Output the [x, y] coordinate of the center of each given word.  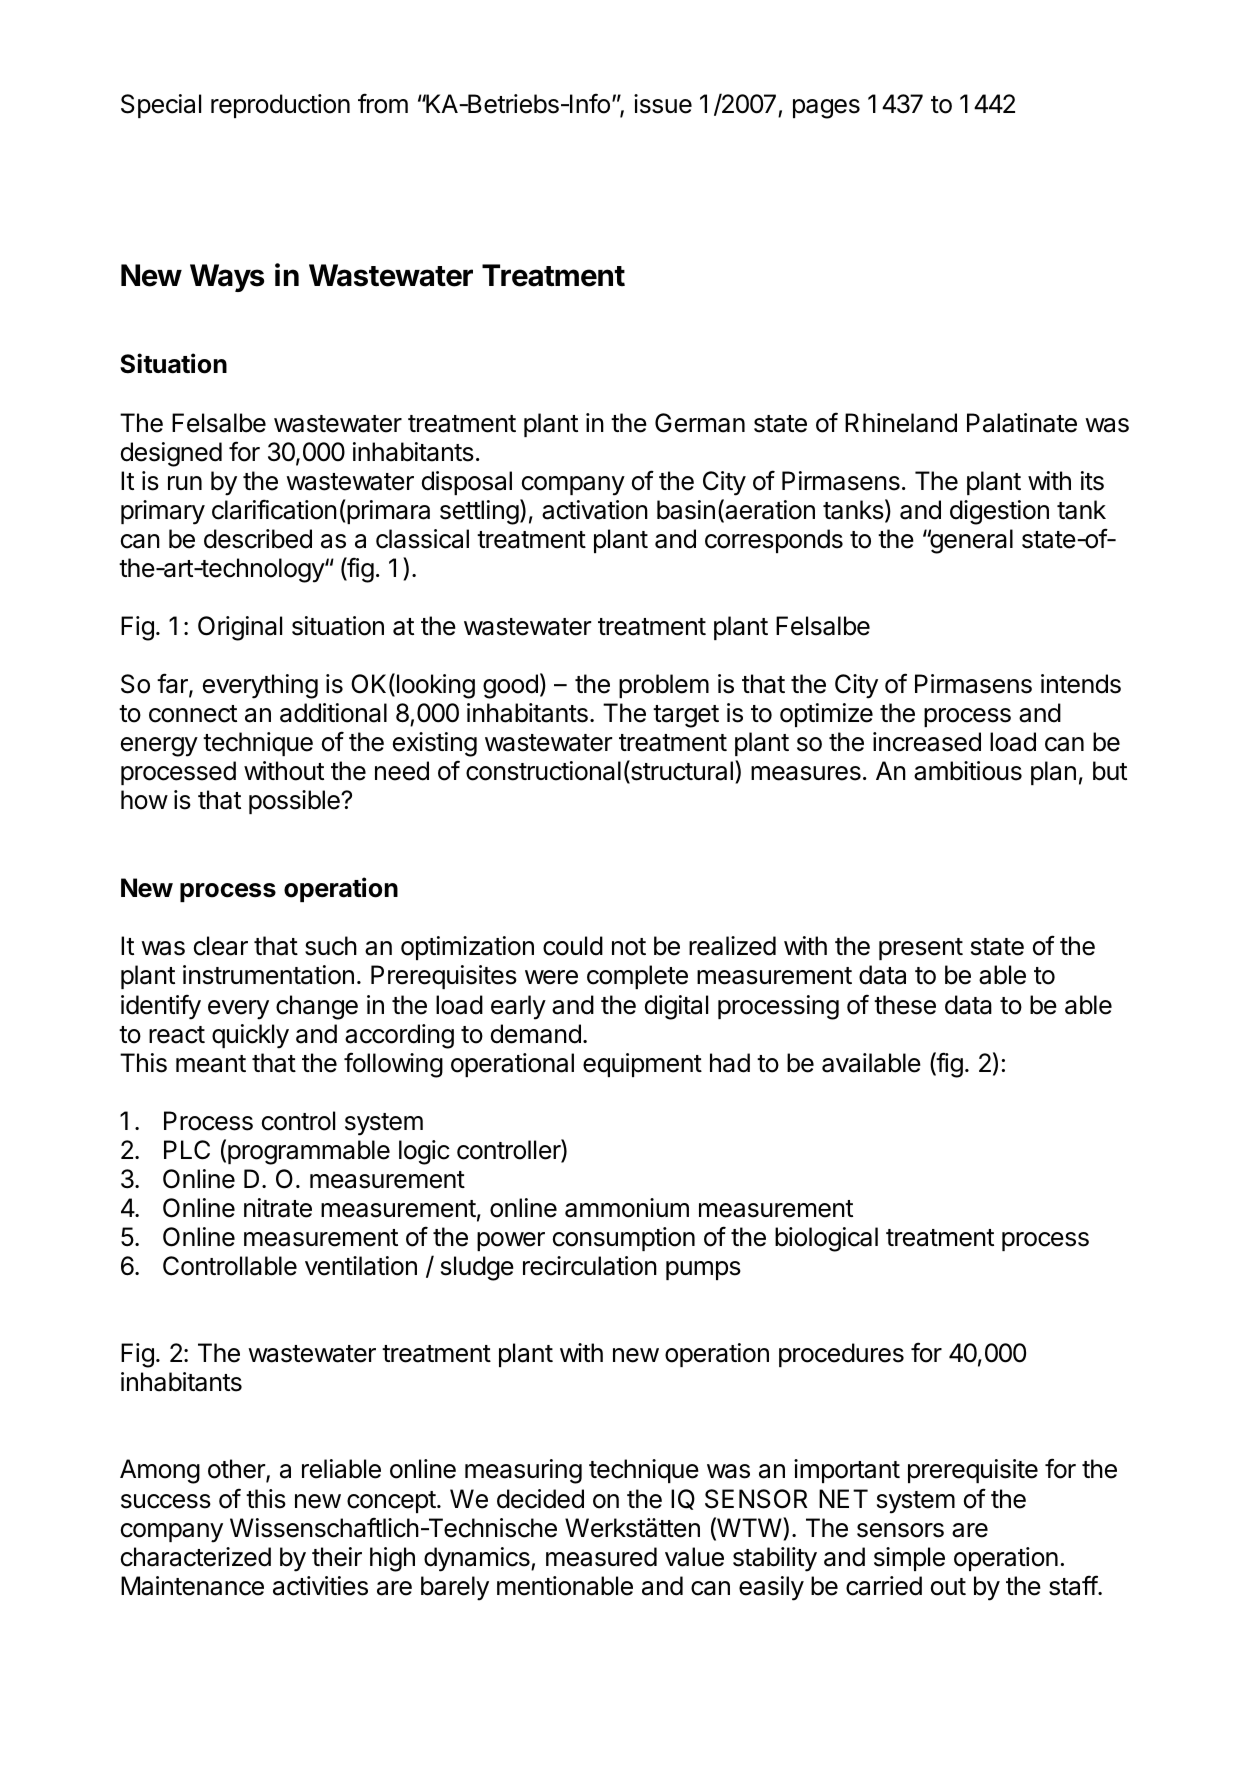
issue [663, 104]
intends [1081, 684]
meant [211, 1064]
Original [240, 628]
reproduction [280, 106]
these [905, 1005]
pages [826, 109]
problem [664, 686]
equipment [642, 1065]
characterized [196, 1557]
